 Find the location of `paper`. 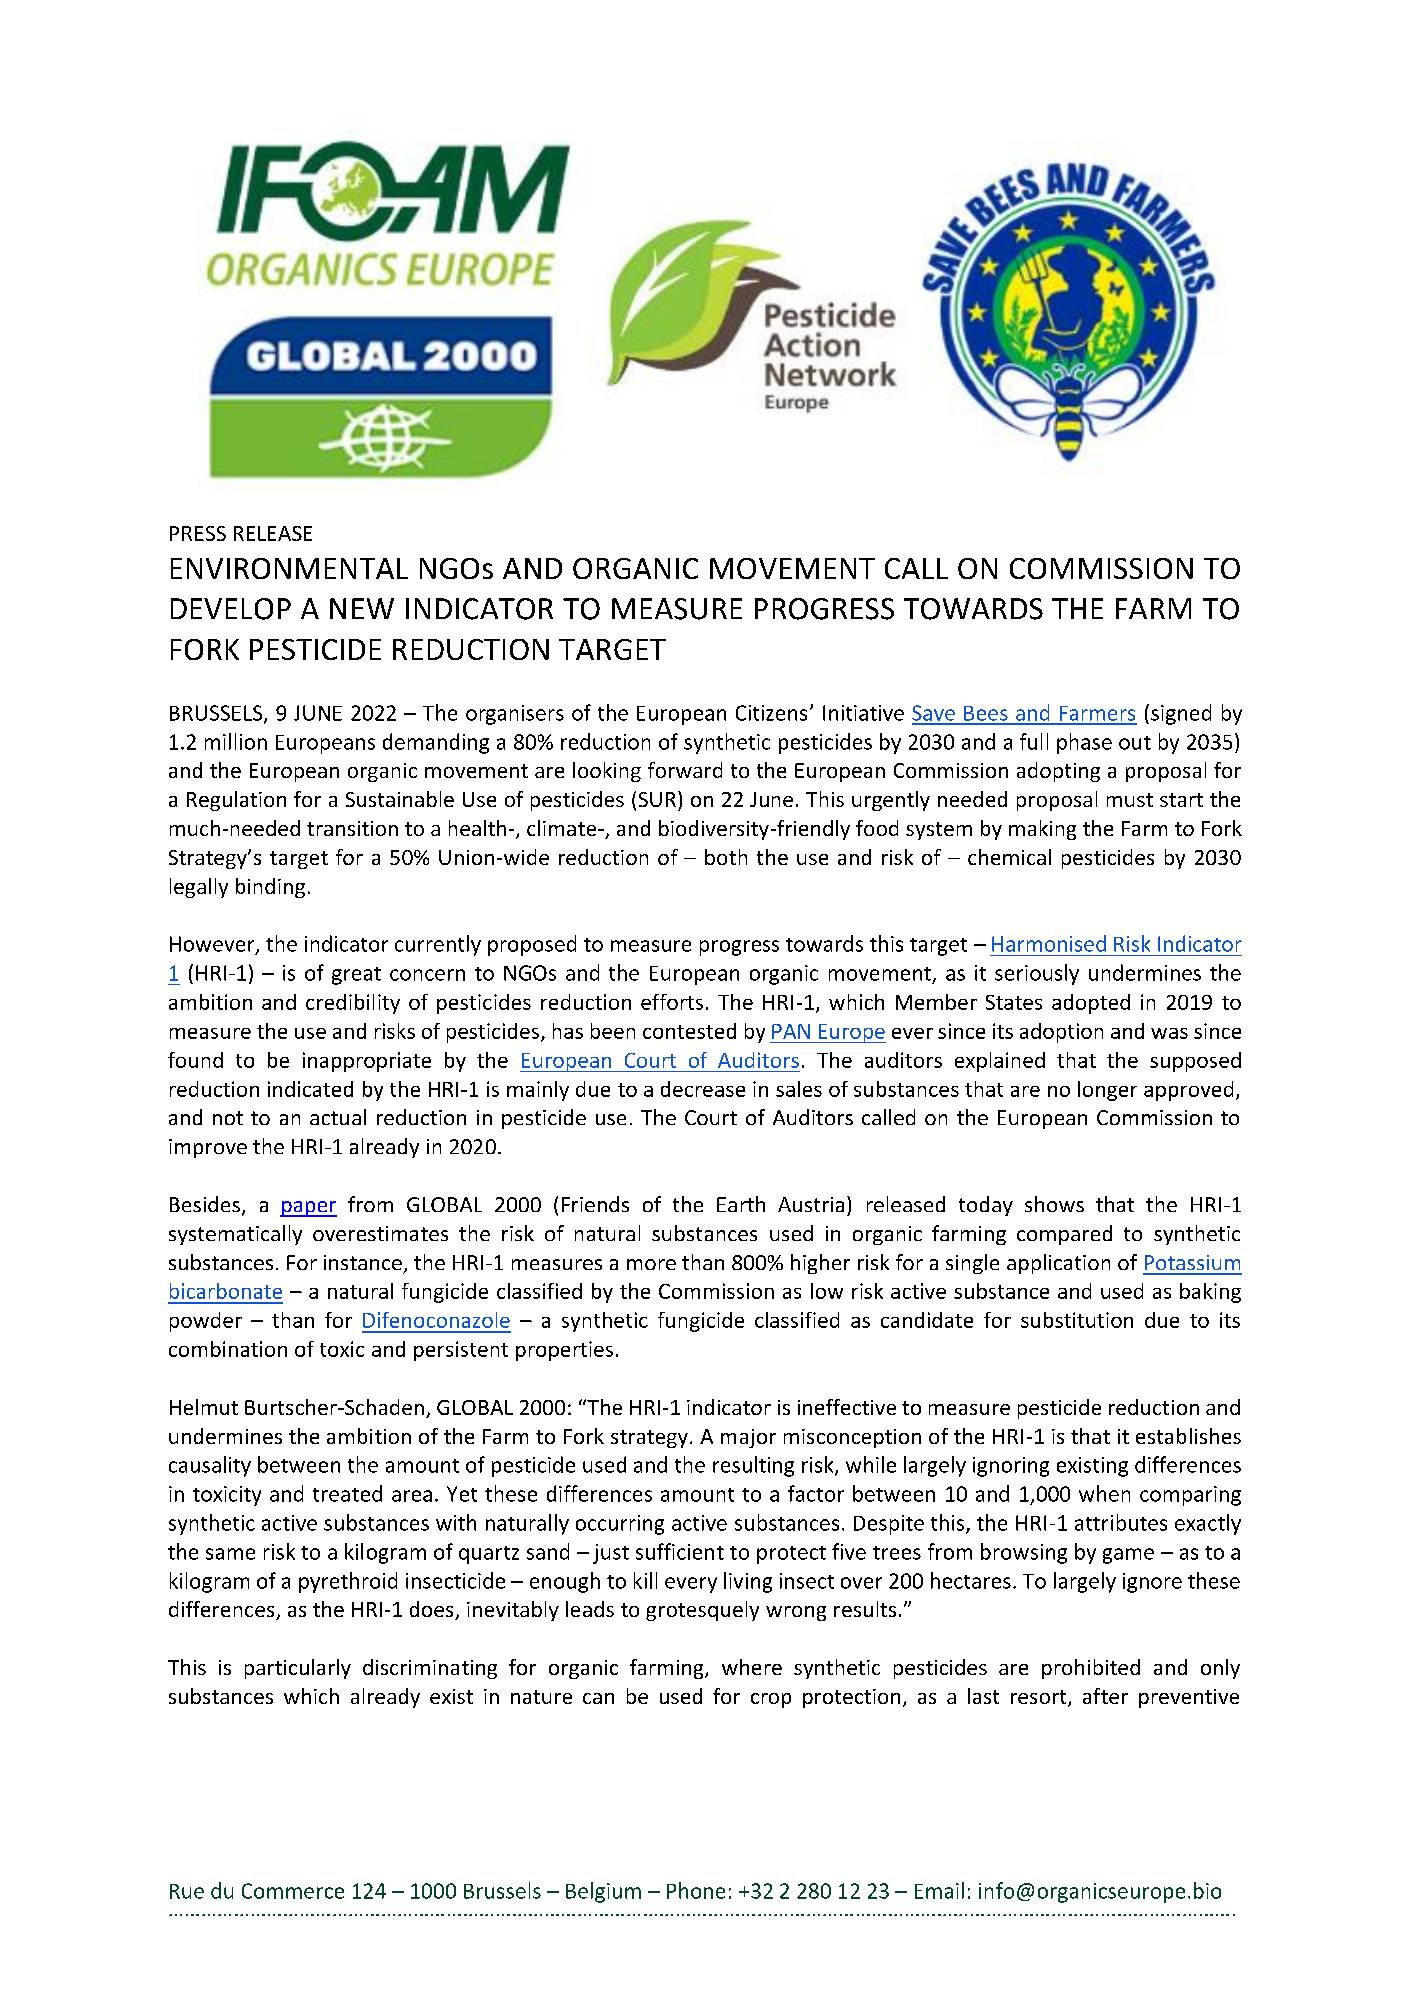

paper is located at coordinates (308, 1209).
